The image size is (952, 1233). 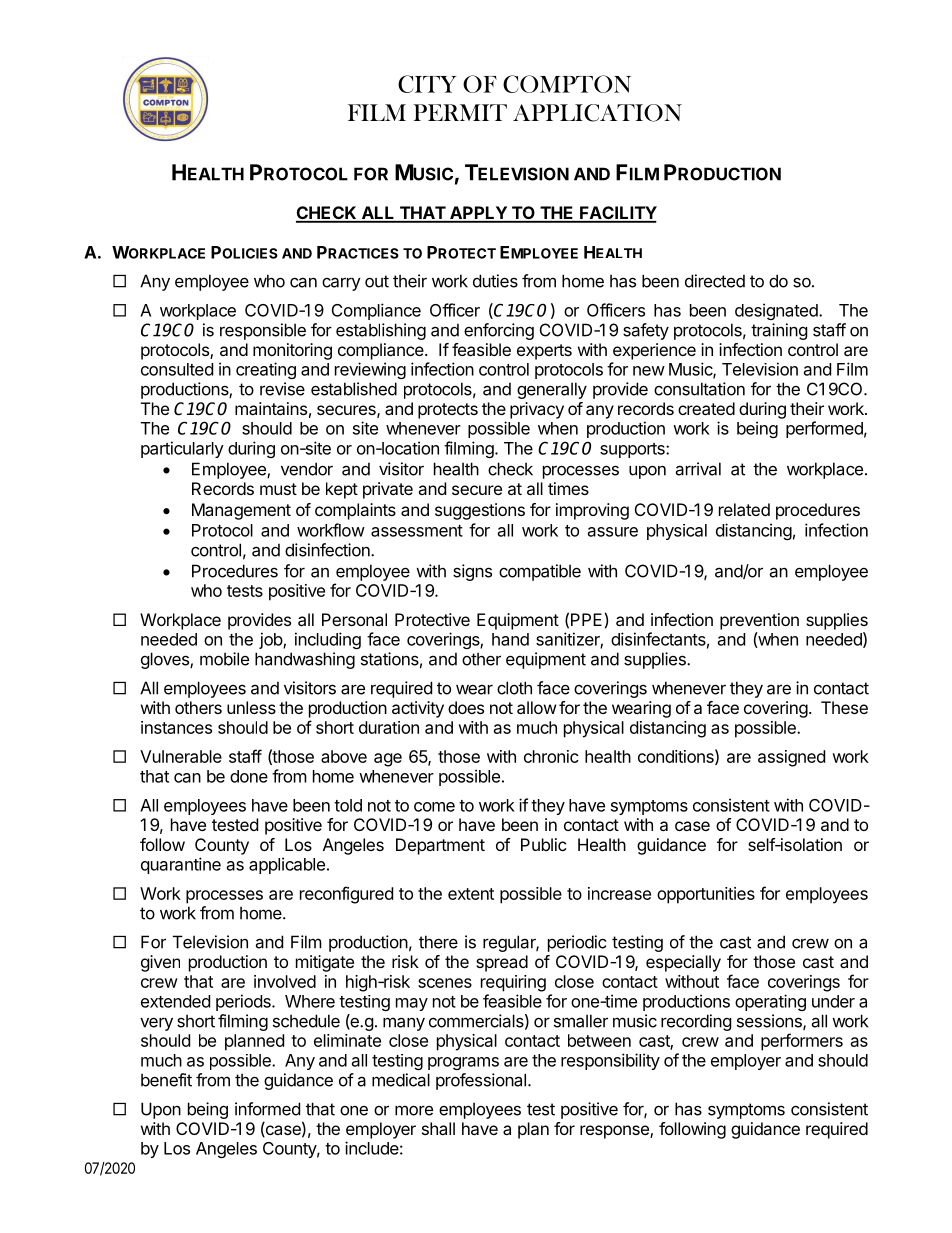 I want to click on job, so click(x=271, y=640).
